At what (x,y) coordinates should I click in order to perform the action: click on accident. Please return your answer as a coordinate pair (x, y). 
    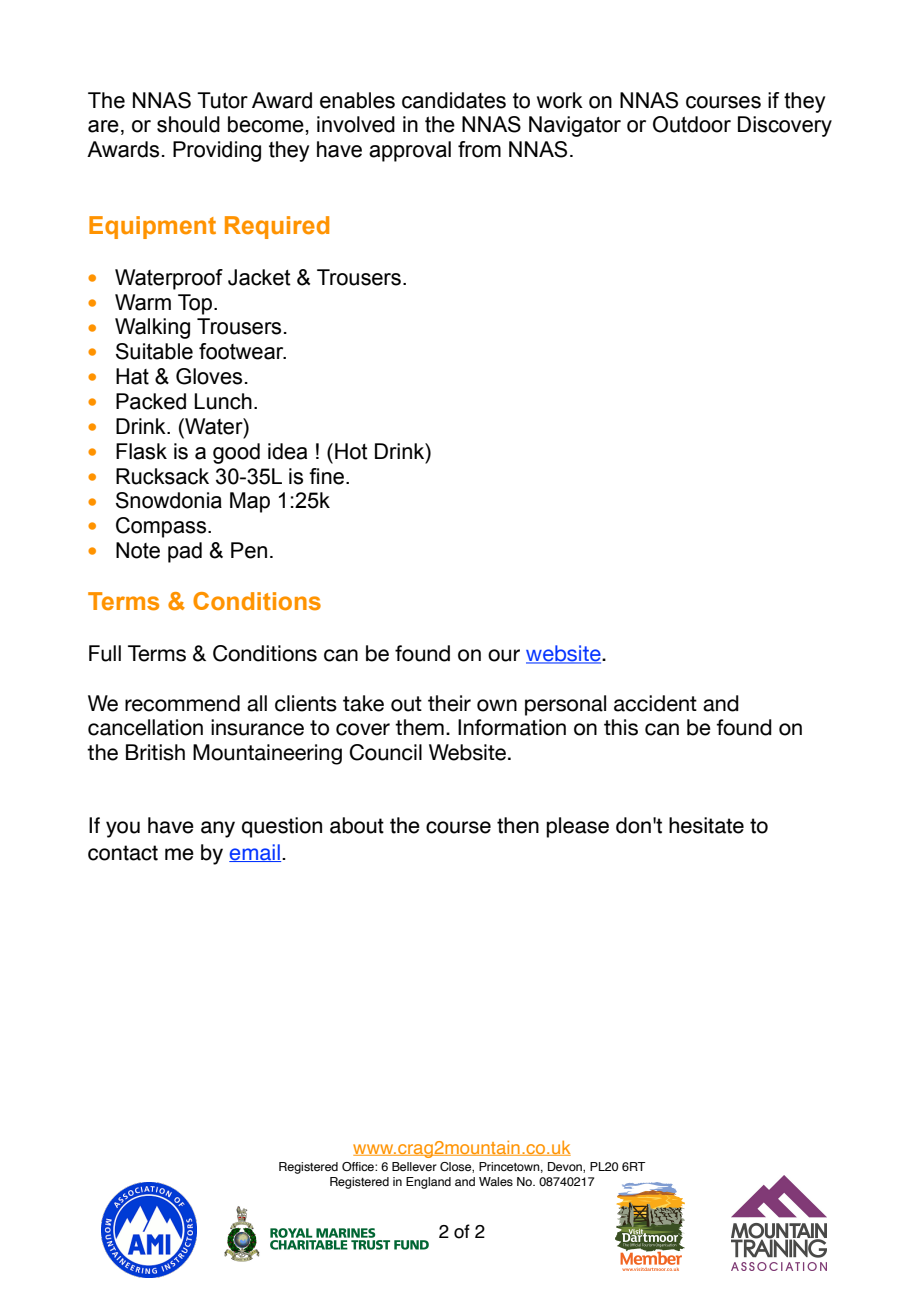
    Looking at the image, I should click on (655, 703).
